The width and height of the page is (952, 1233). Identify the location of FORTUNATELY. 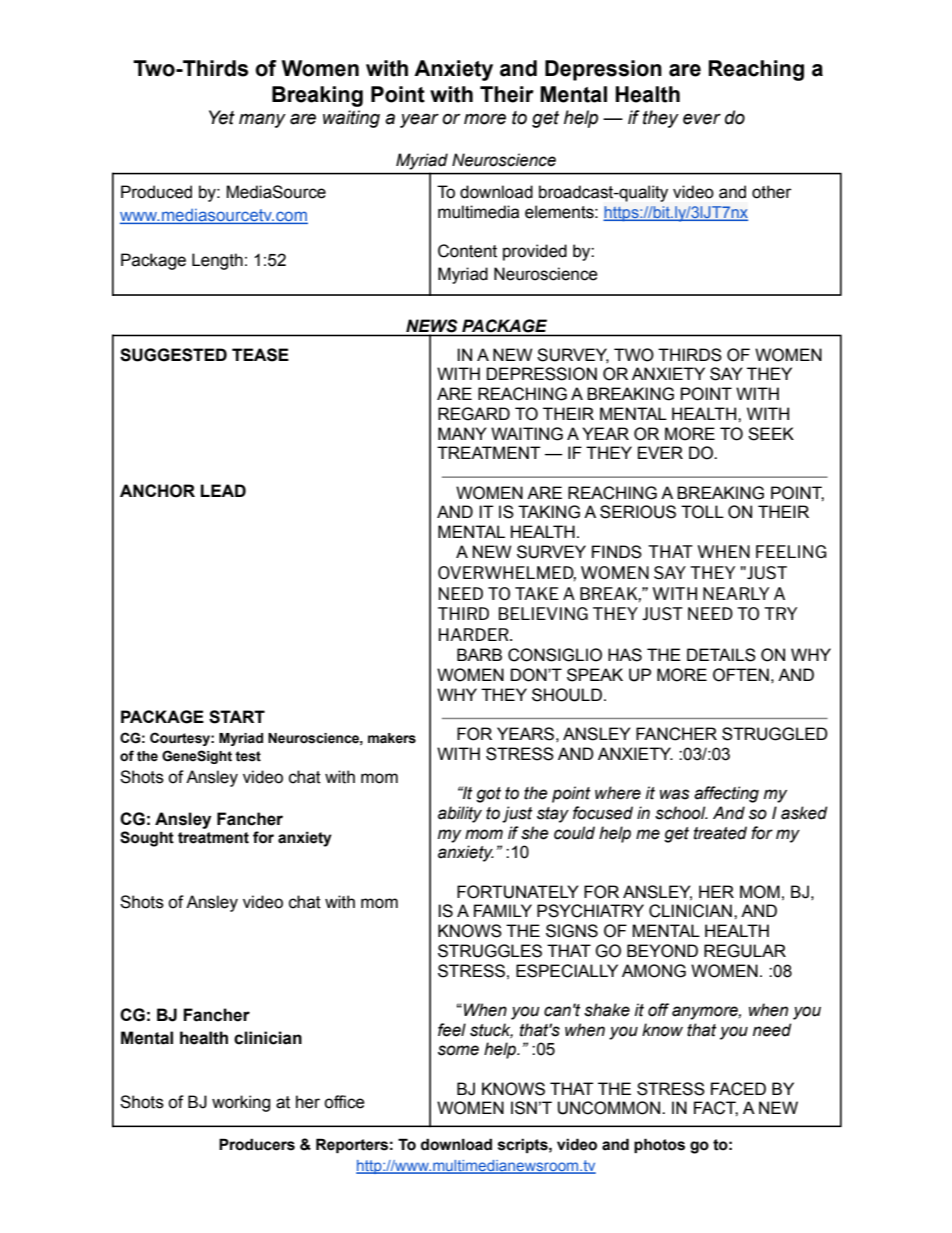
(518, 892).
